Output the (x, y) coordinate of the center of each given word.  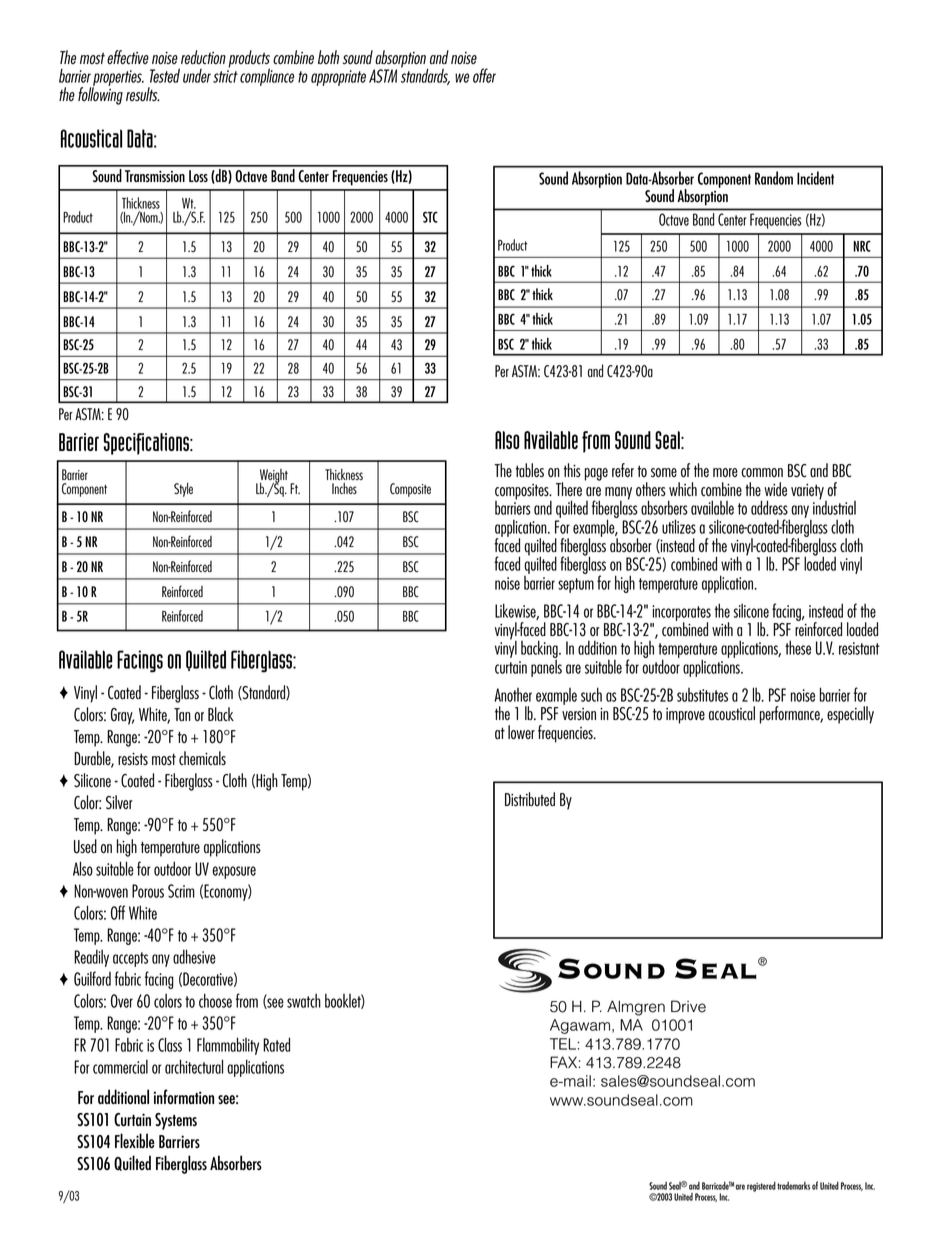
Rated (276, 1044)
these (798, 647)
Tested (165, 75)
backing (540, 650)
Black (221, 714)
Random (774, 178)
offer (484, 75)
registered (761, 1186)
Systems (176, 1121)
